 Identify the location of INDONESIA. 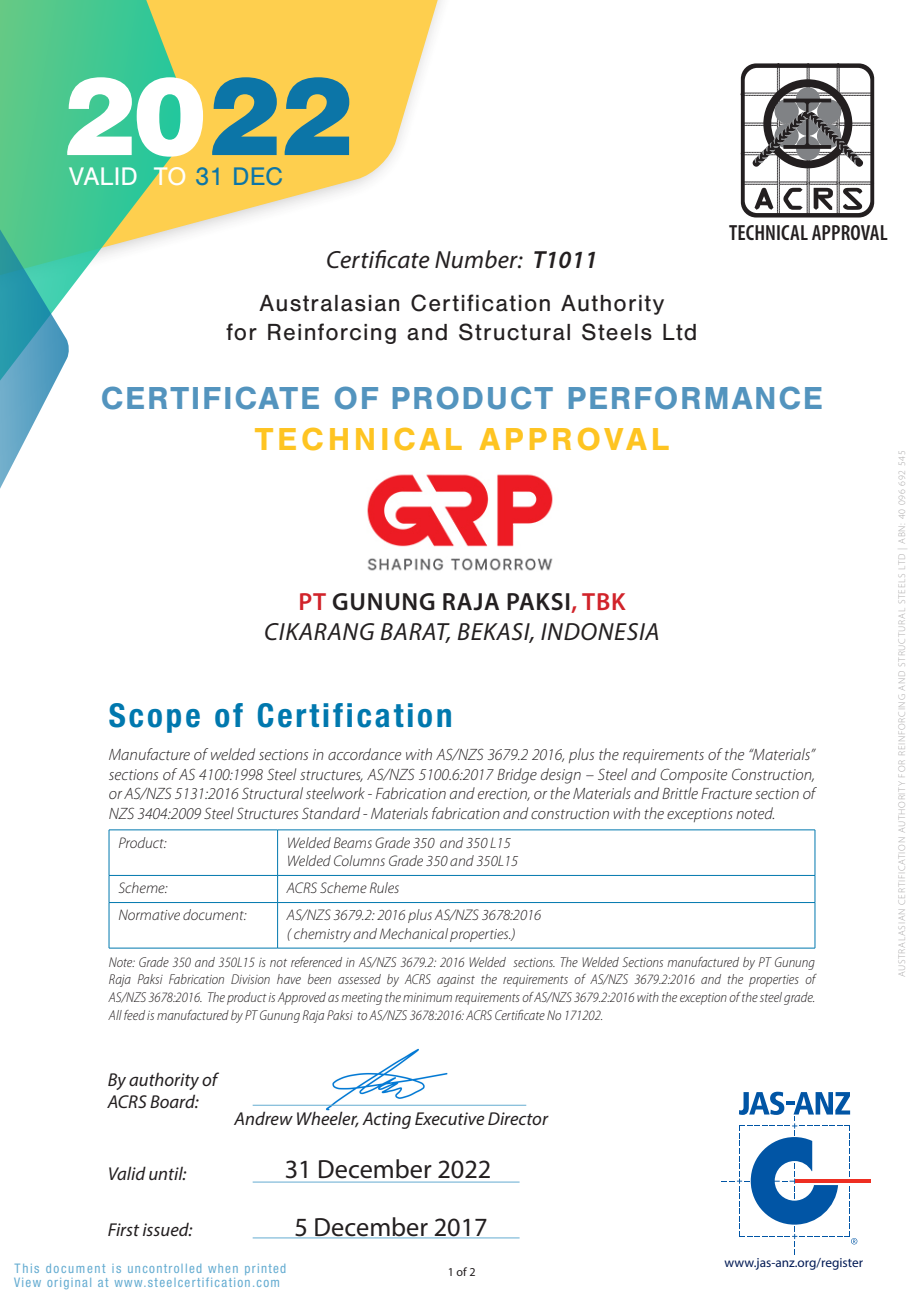
(599, 632).
